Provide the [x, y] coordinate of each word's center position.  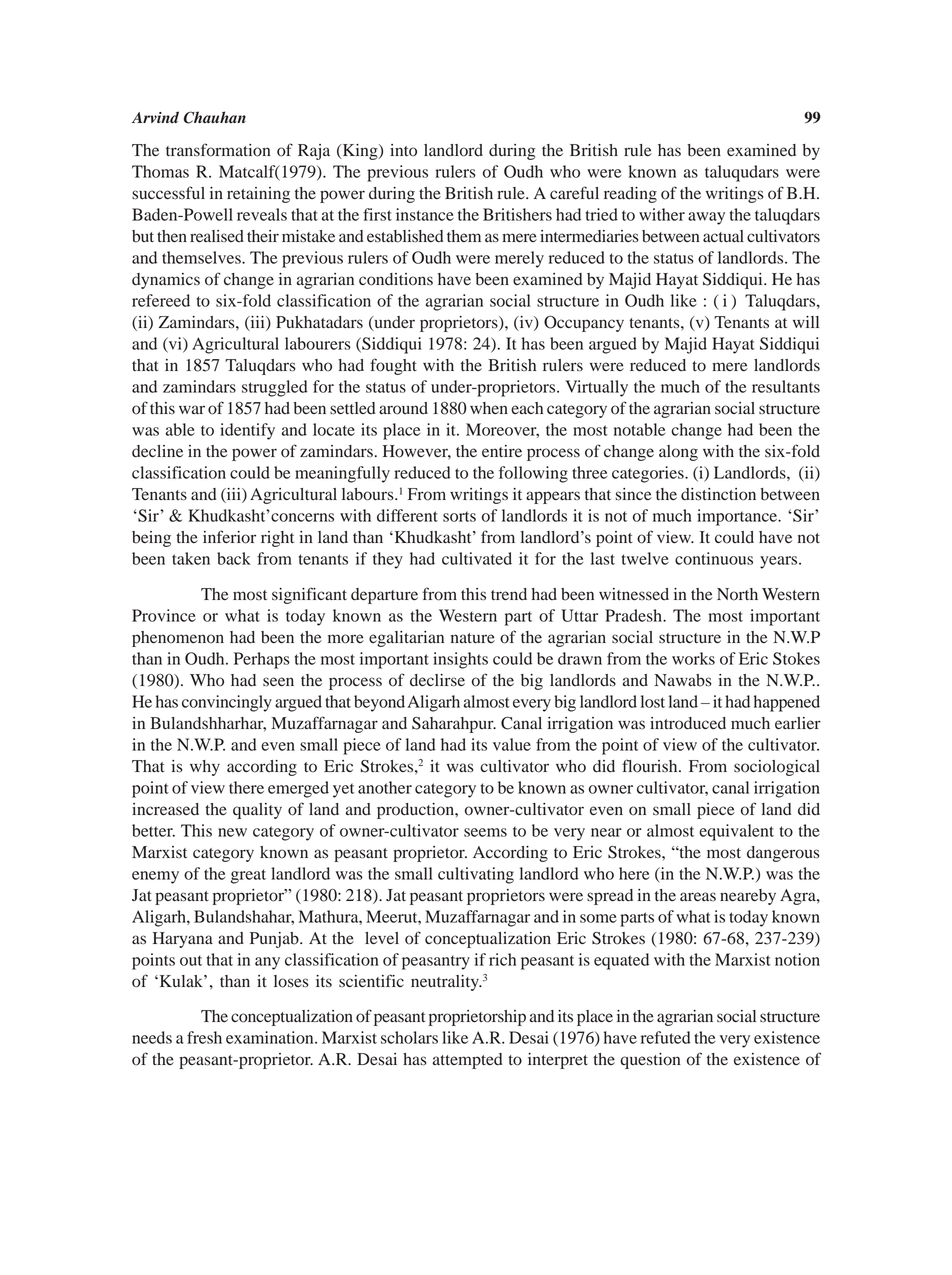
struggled [275, 388]
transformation [218, 150]
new [232, 832]
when [489, 408]
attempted [468, 1061]
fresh [204, 1037]
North [737, 594]
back [234, 558]
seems [485, 832]
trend [509, 594]
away [706, 218]
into [403, 150]
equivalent [736, 832]
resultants [786, 386]
